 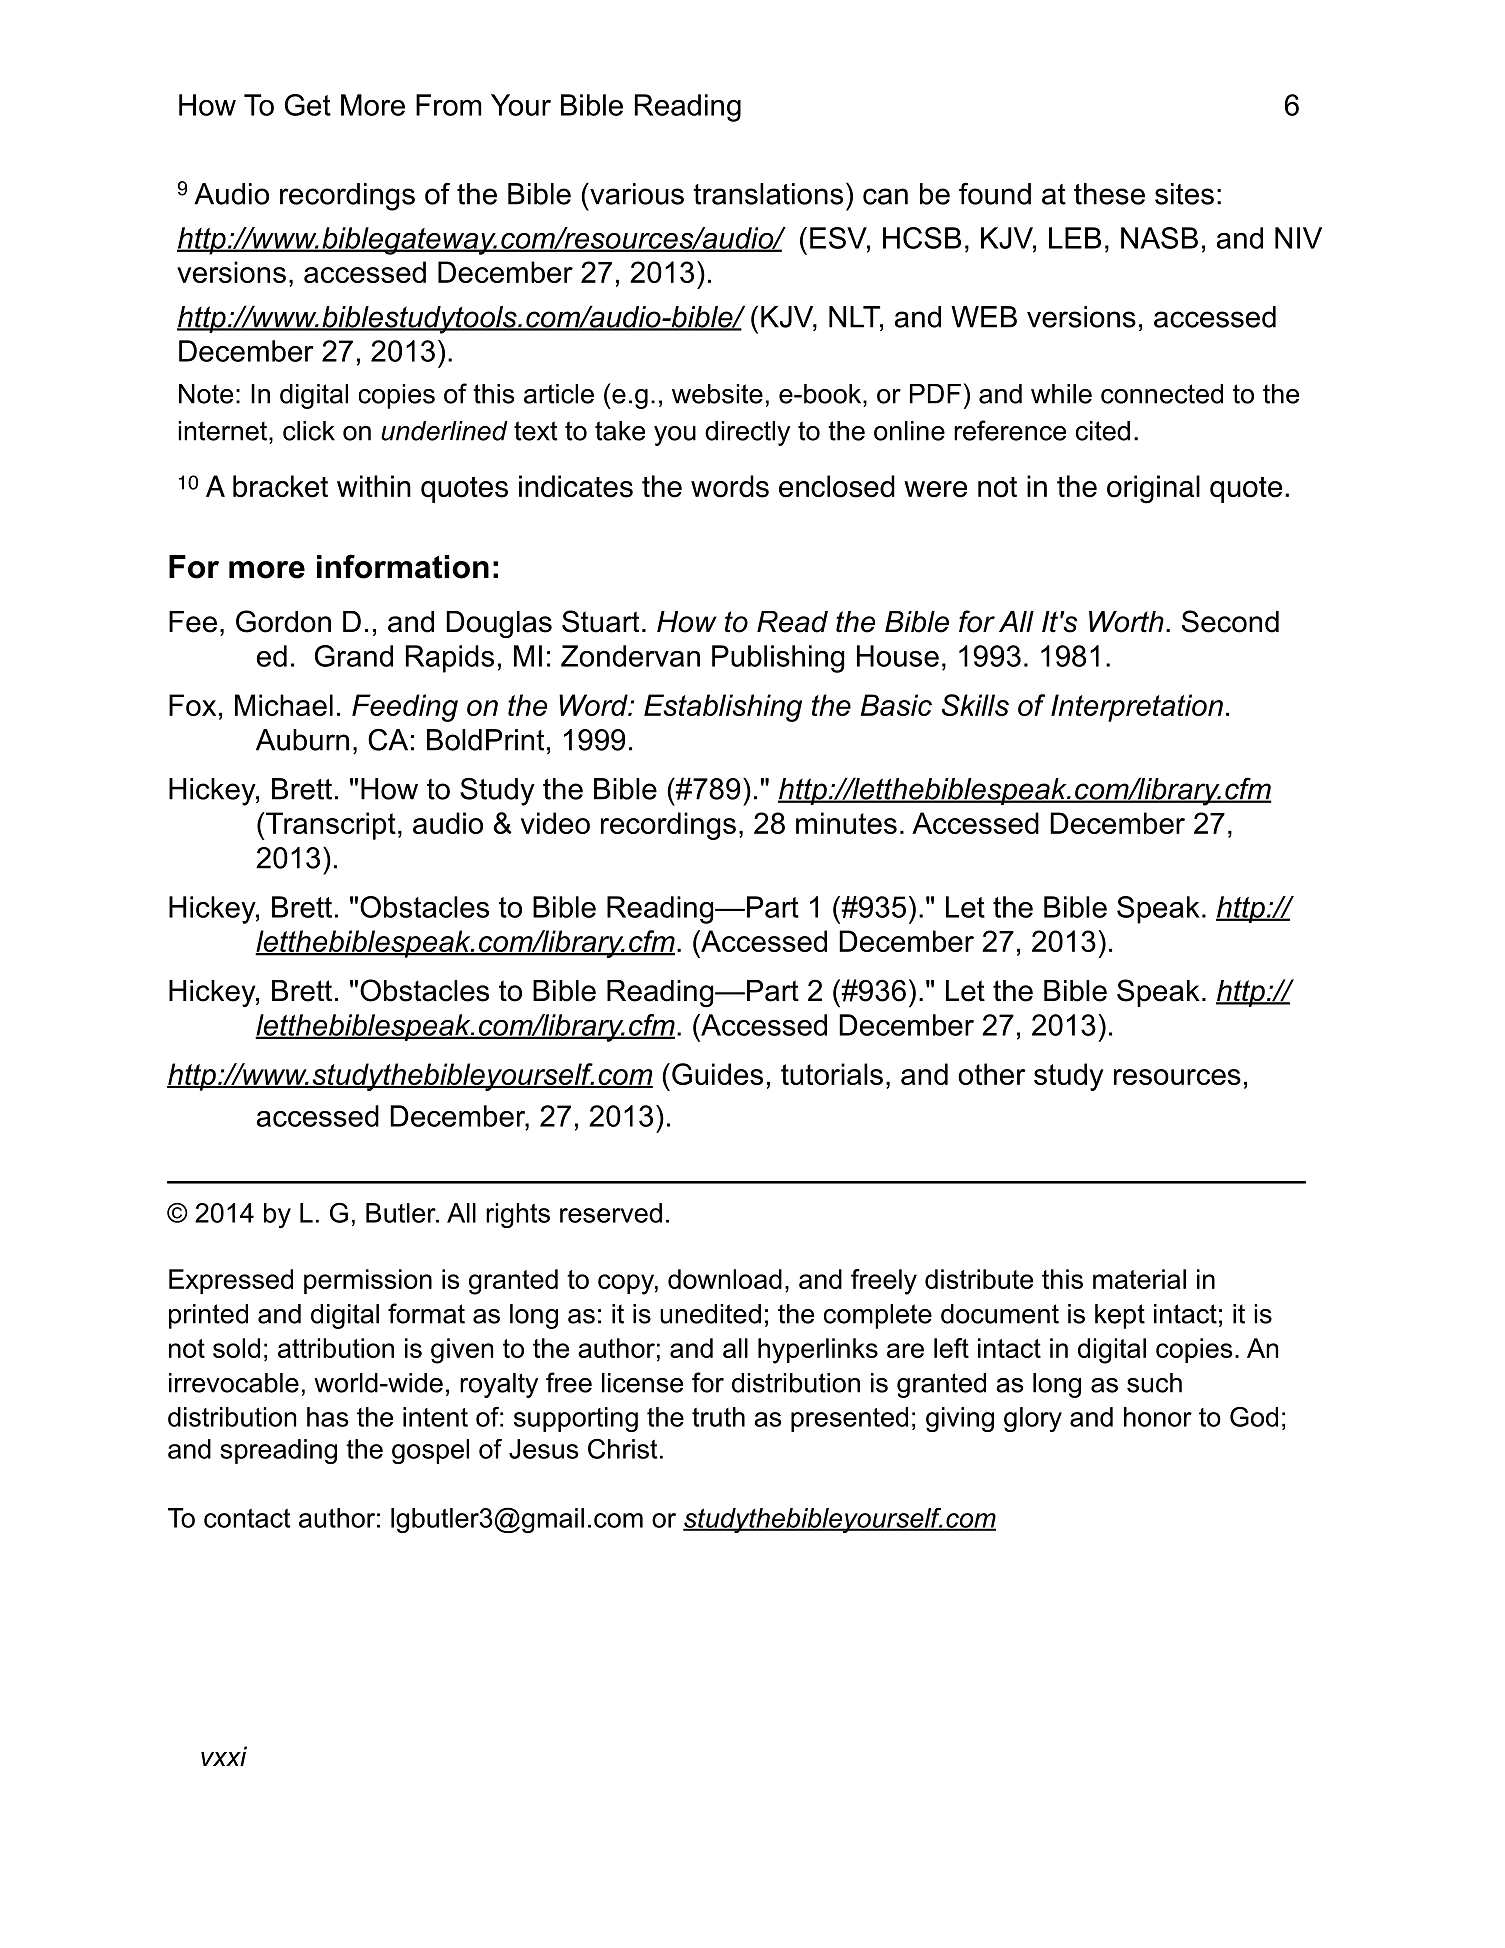 What do you see at coordinates (1137, 708) in the page?
I see `Interpretation` at bounding box center [1137, 708].
